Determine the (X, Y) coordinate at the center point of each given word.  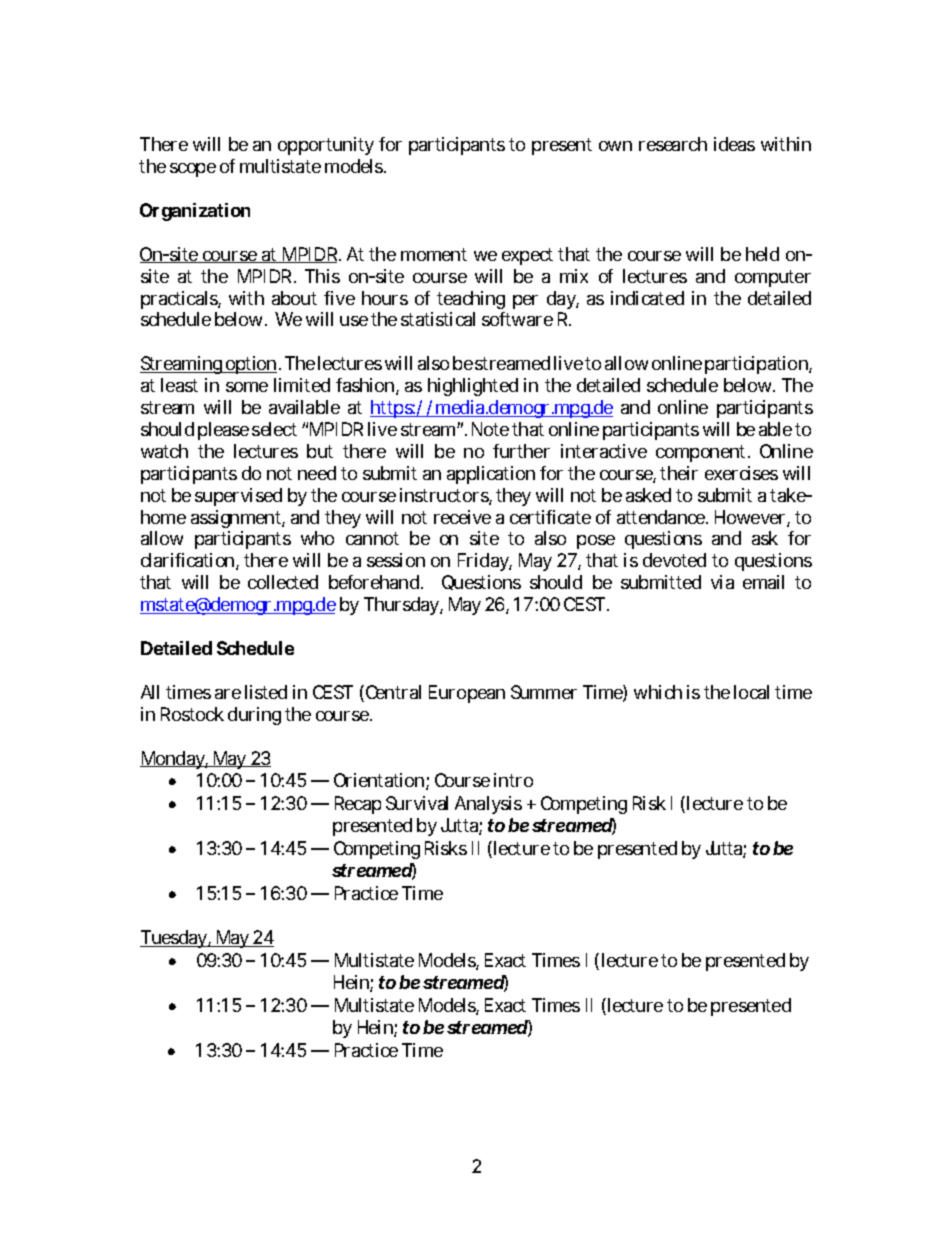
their (679, 473)
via (722, 582)
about (294, 298)
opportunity (326, 146)
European (467, 694)
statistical (438, 319)
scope (193, 170)
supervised (238, 497)
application (491, 475)
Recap (358, 805)
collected (283, 582)
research (673, 144)
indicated (647, 298)
